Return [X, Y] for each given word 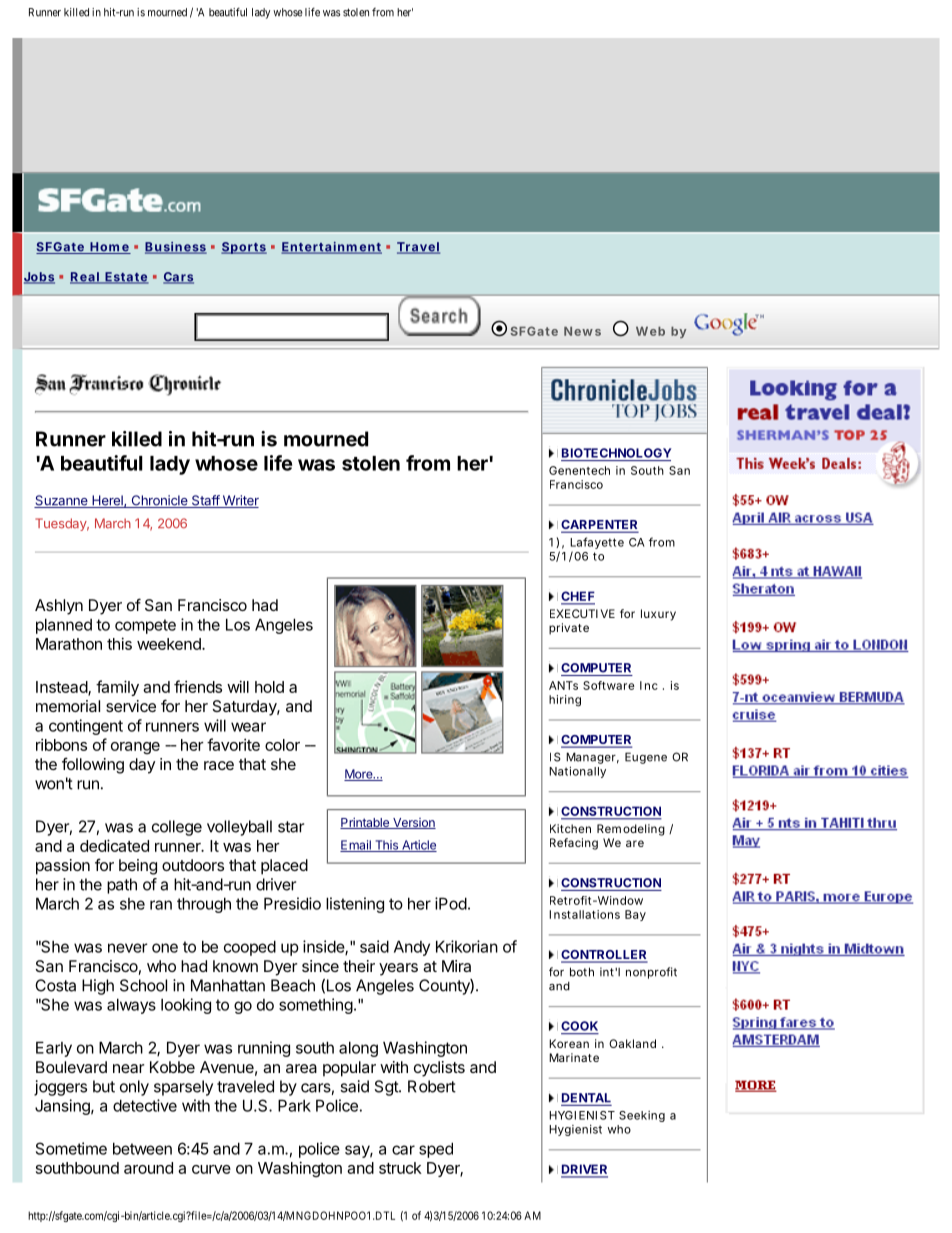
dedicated [114, 845]
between [142, 1148]
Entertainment [331, 248]
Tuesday [62, 524]
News [582, 331]
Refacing [574, 844]
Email [356, 846]
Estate [126, 278]
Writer [239, 501]
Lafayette [597, 544]
